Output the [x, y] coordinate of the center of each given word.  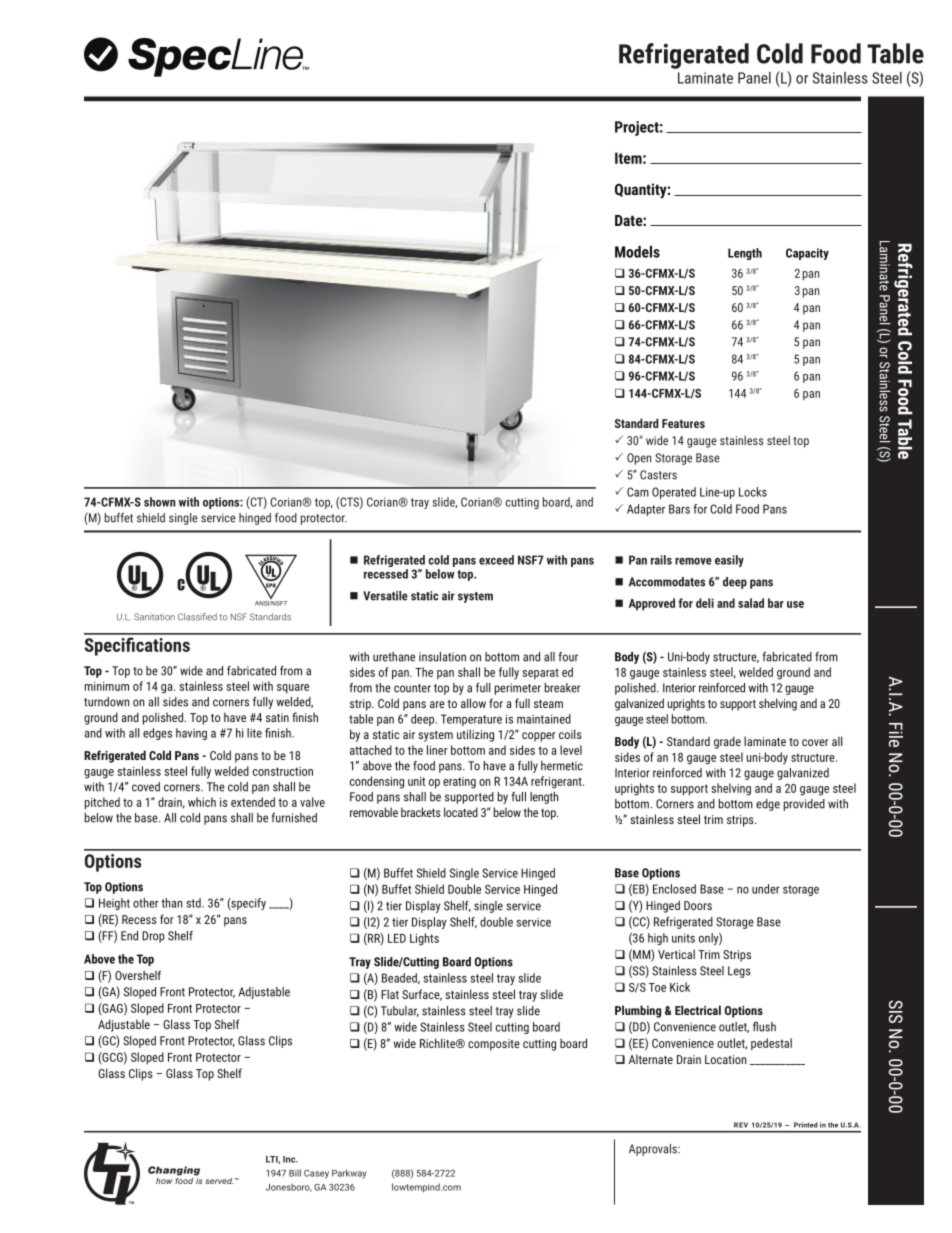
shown [160, 502]
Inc [290, 1159]
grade [727, 742]
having [191, 734]
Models [637, 252]
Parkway [349, 1174]
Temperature [471, 720]
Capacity [807, 254]
